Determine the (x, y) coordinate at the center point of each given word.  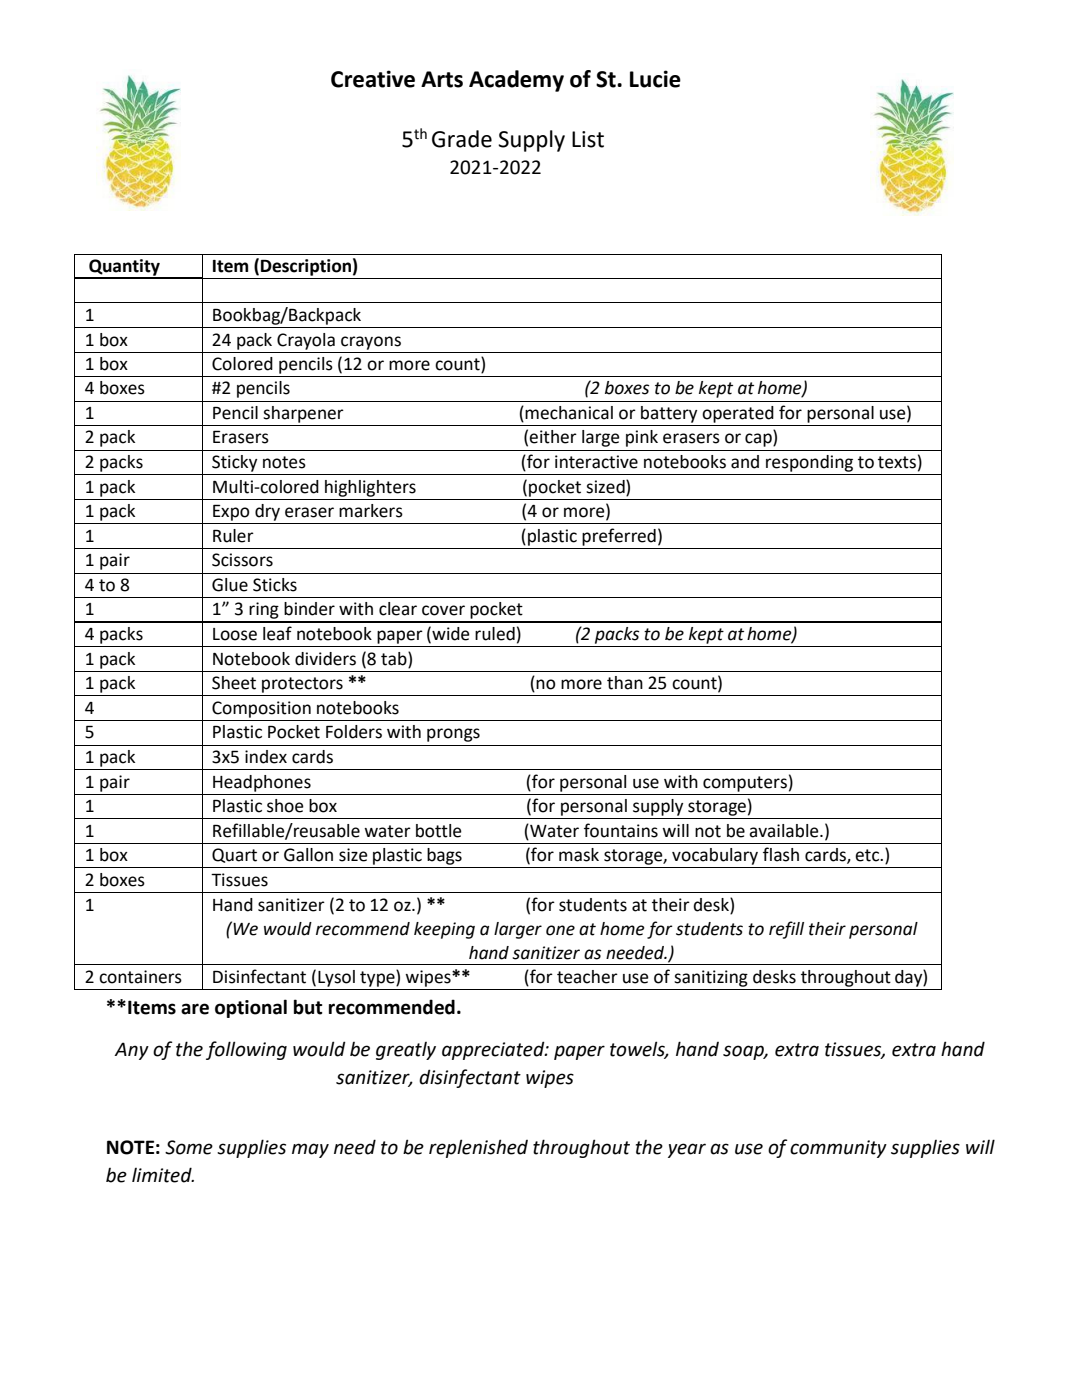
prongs (453, 735)
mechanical (569, 413)
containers (140, 977)
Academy (516, 81)
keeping (444, 930)
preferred (619, 537)
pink (642, 438)
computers (745, 784)
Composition (261, 709)
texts (897, 462)
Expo (231, 512)
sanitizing (711, 978)
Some (189, 1147)
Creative (373, 79)
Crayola (306, 341)
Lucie (655, 79)
